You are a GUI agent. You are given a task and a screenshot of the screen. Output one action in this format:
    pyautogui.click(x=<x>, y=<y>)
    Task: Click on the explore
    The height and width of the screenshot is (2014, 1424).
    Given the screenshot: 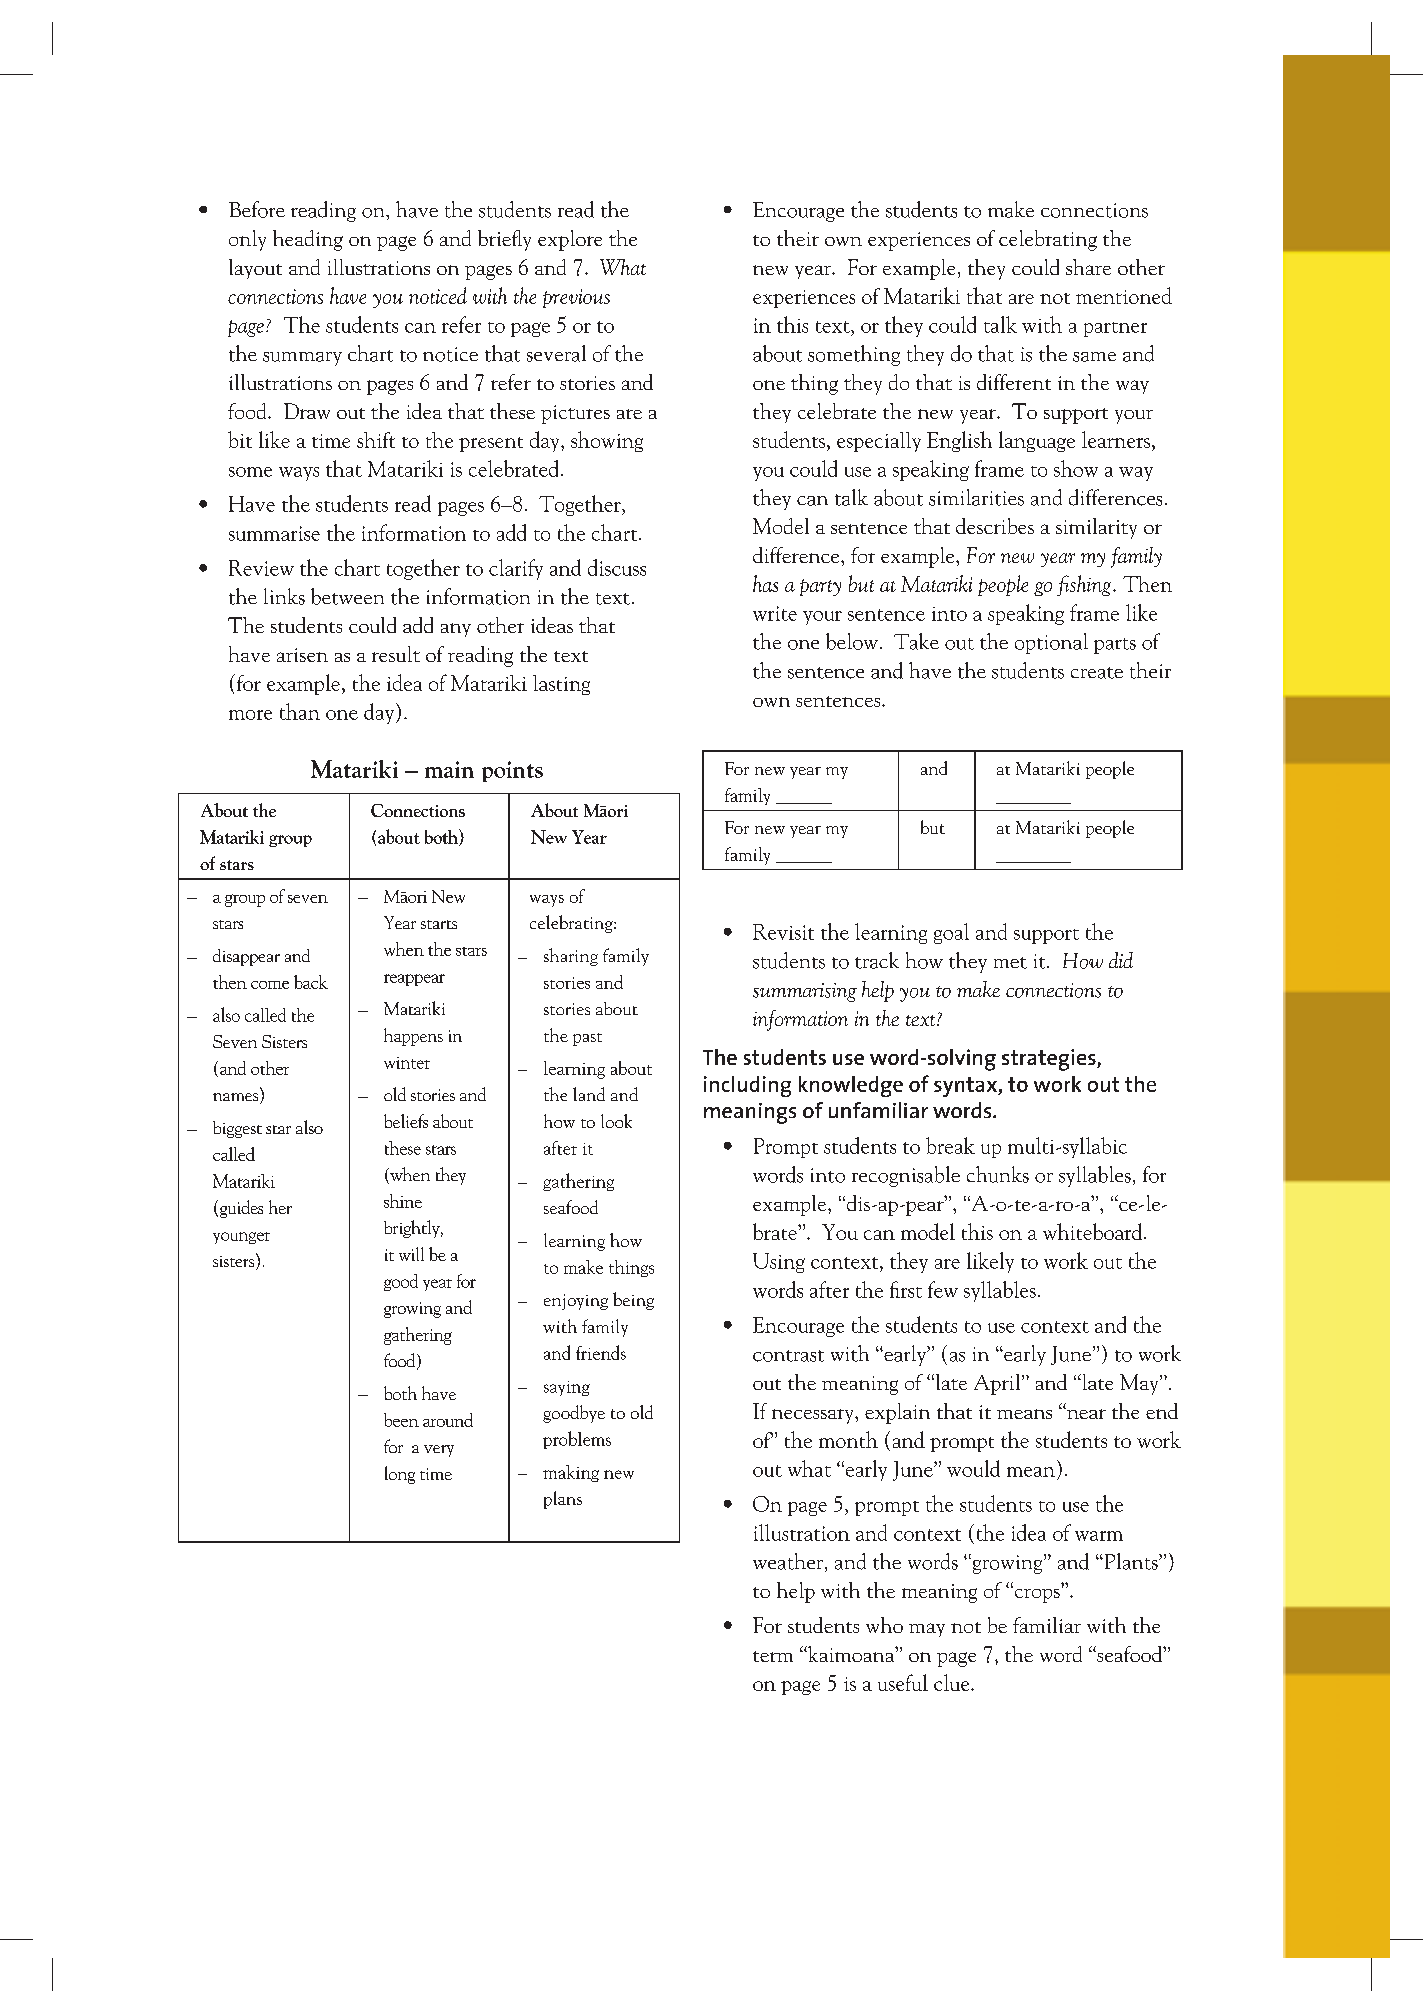 What is the action you would take?
    pyautogui.click(x=570, y=240)
